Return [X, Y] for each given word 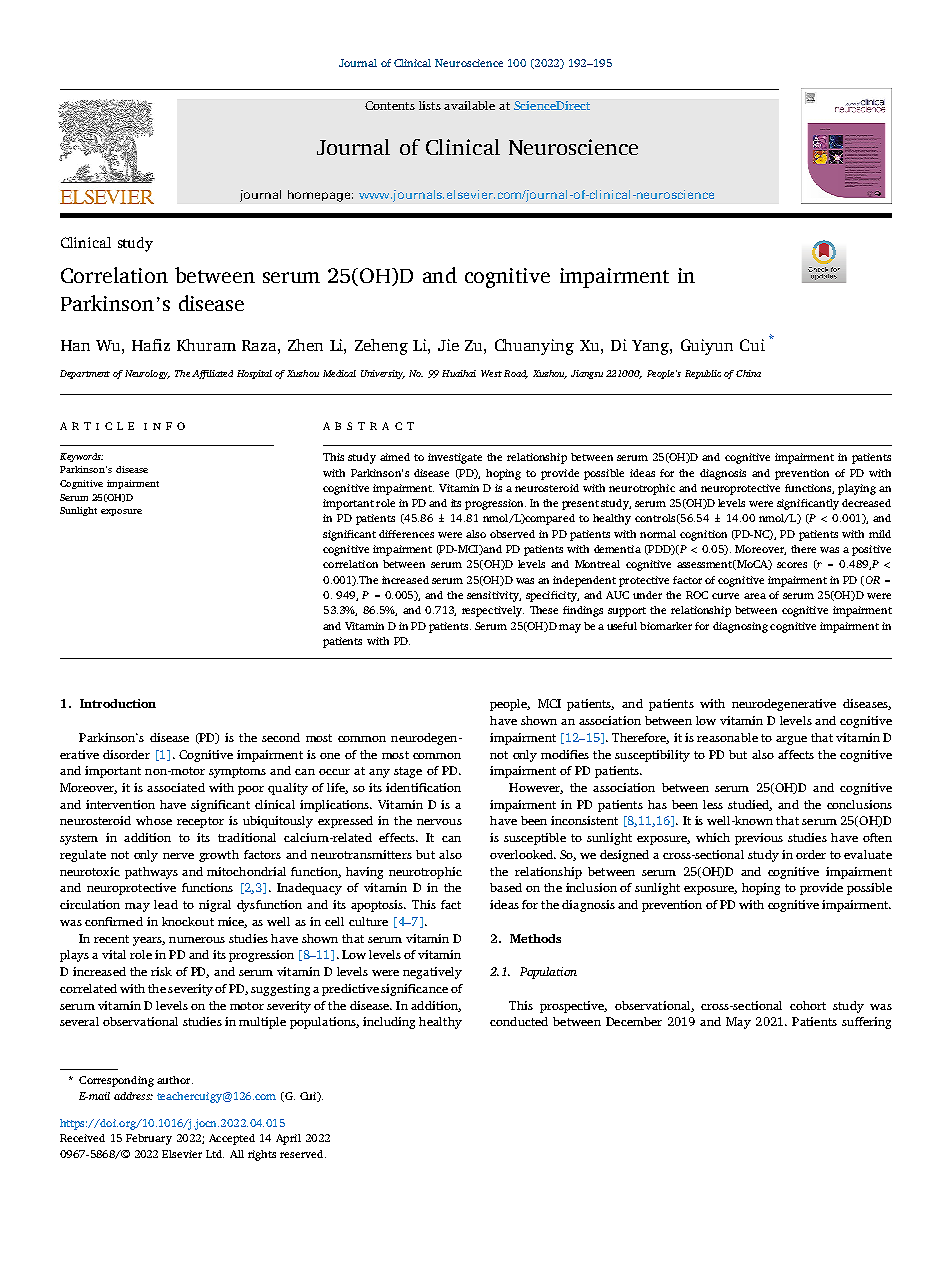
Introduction [118, 703]
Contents [390, 105]
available [469, 105]
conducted [519, 1021]
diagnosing [740, 627]
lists [430, 105]
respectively [493, 611]
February [149, 1139]
